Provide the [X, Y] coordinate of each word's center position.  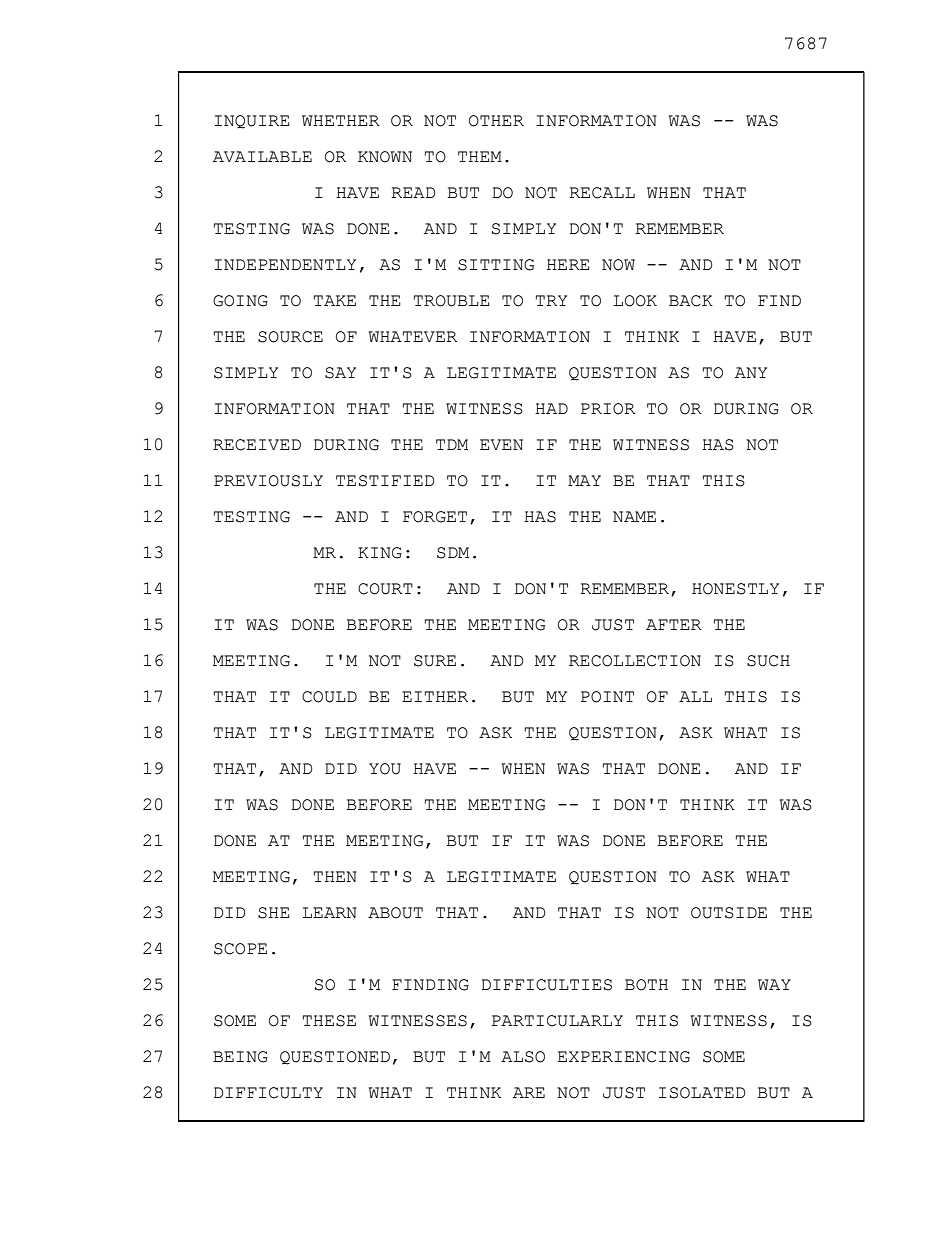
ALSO [523, 1057]
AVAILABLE [262, 156]
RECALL [602, 193]
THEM [480, 156]
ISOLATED [702, 1093]
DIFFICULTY [268, 1093]
